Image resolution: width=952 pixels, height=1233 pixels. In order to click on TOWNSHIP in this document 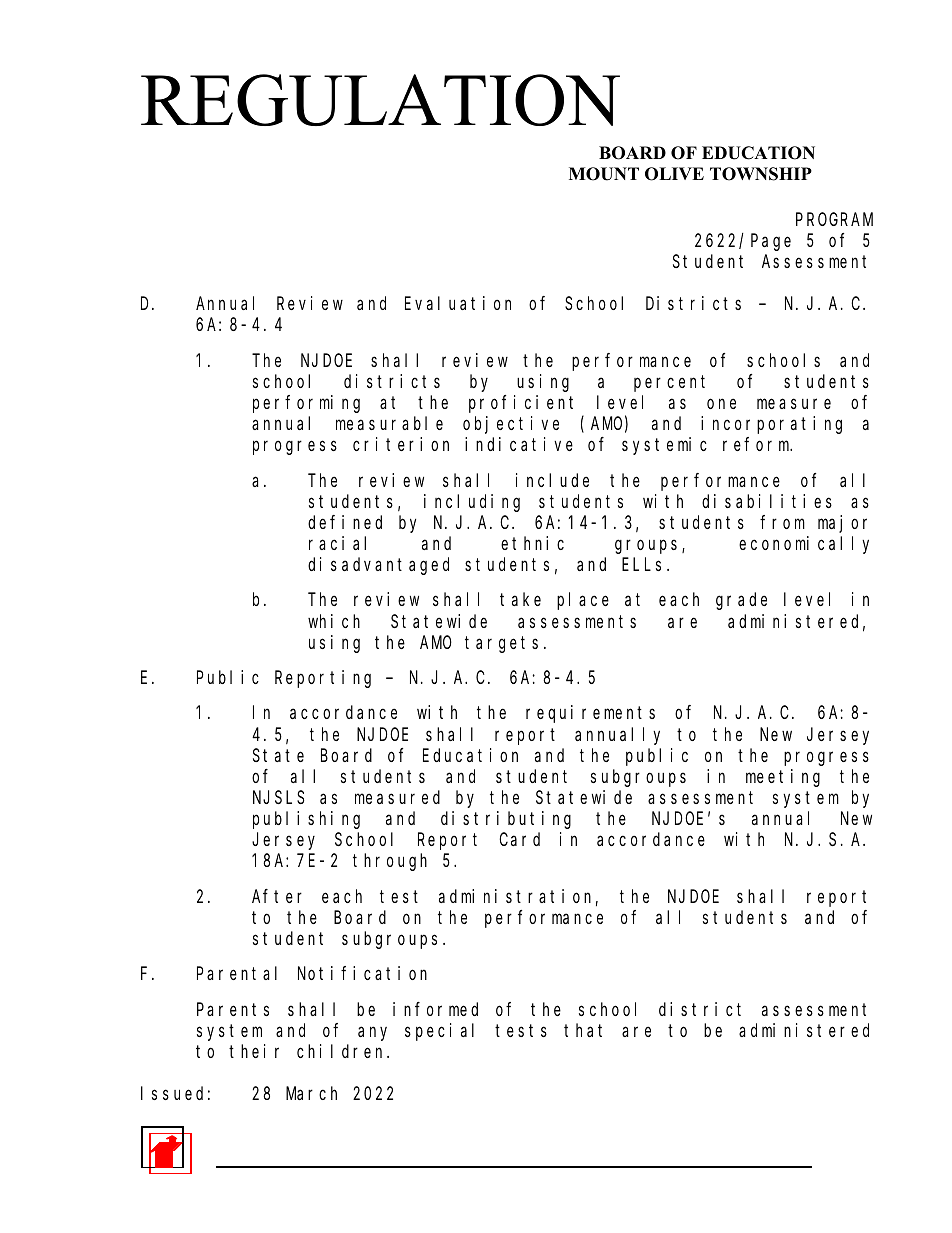, I will do `click(761, 174)`.
